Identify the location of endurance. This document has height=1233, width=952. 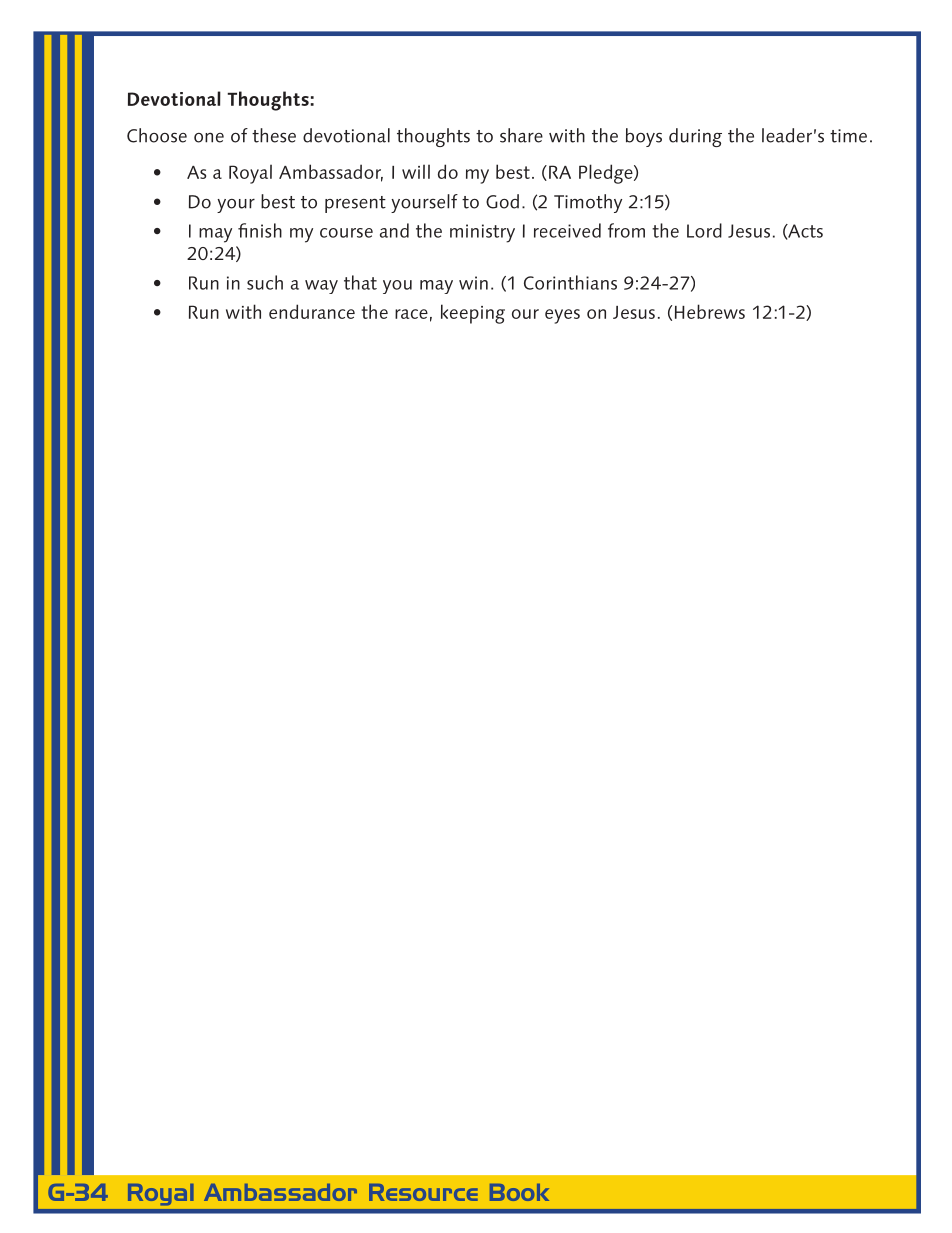
(312, 311).
